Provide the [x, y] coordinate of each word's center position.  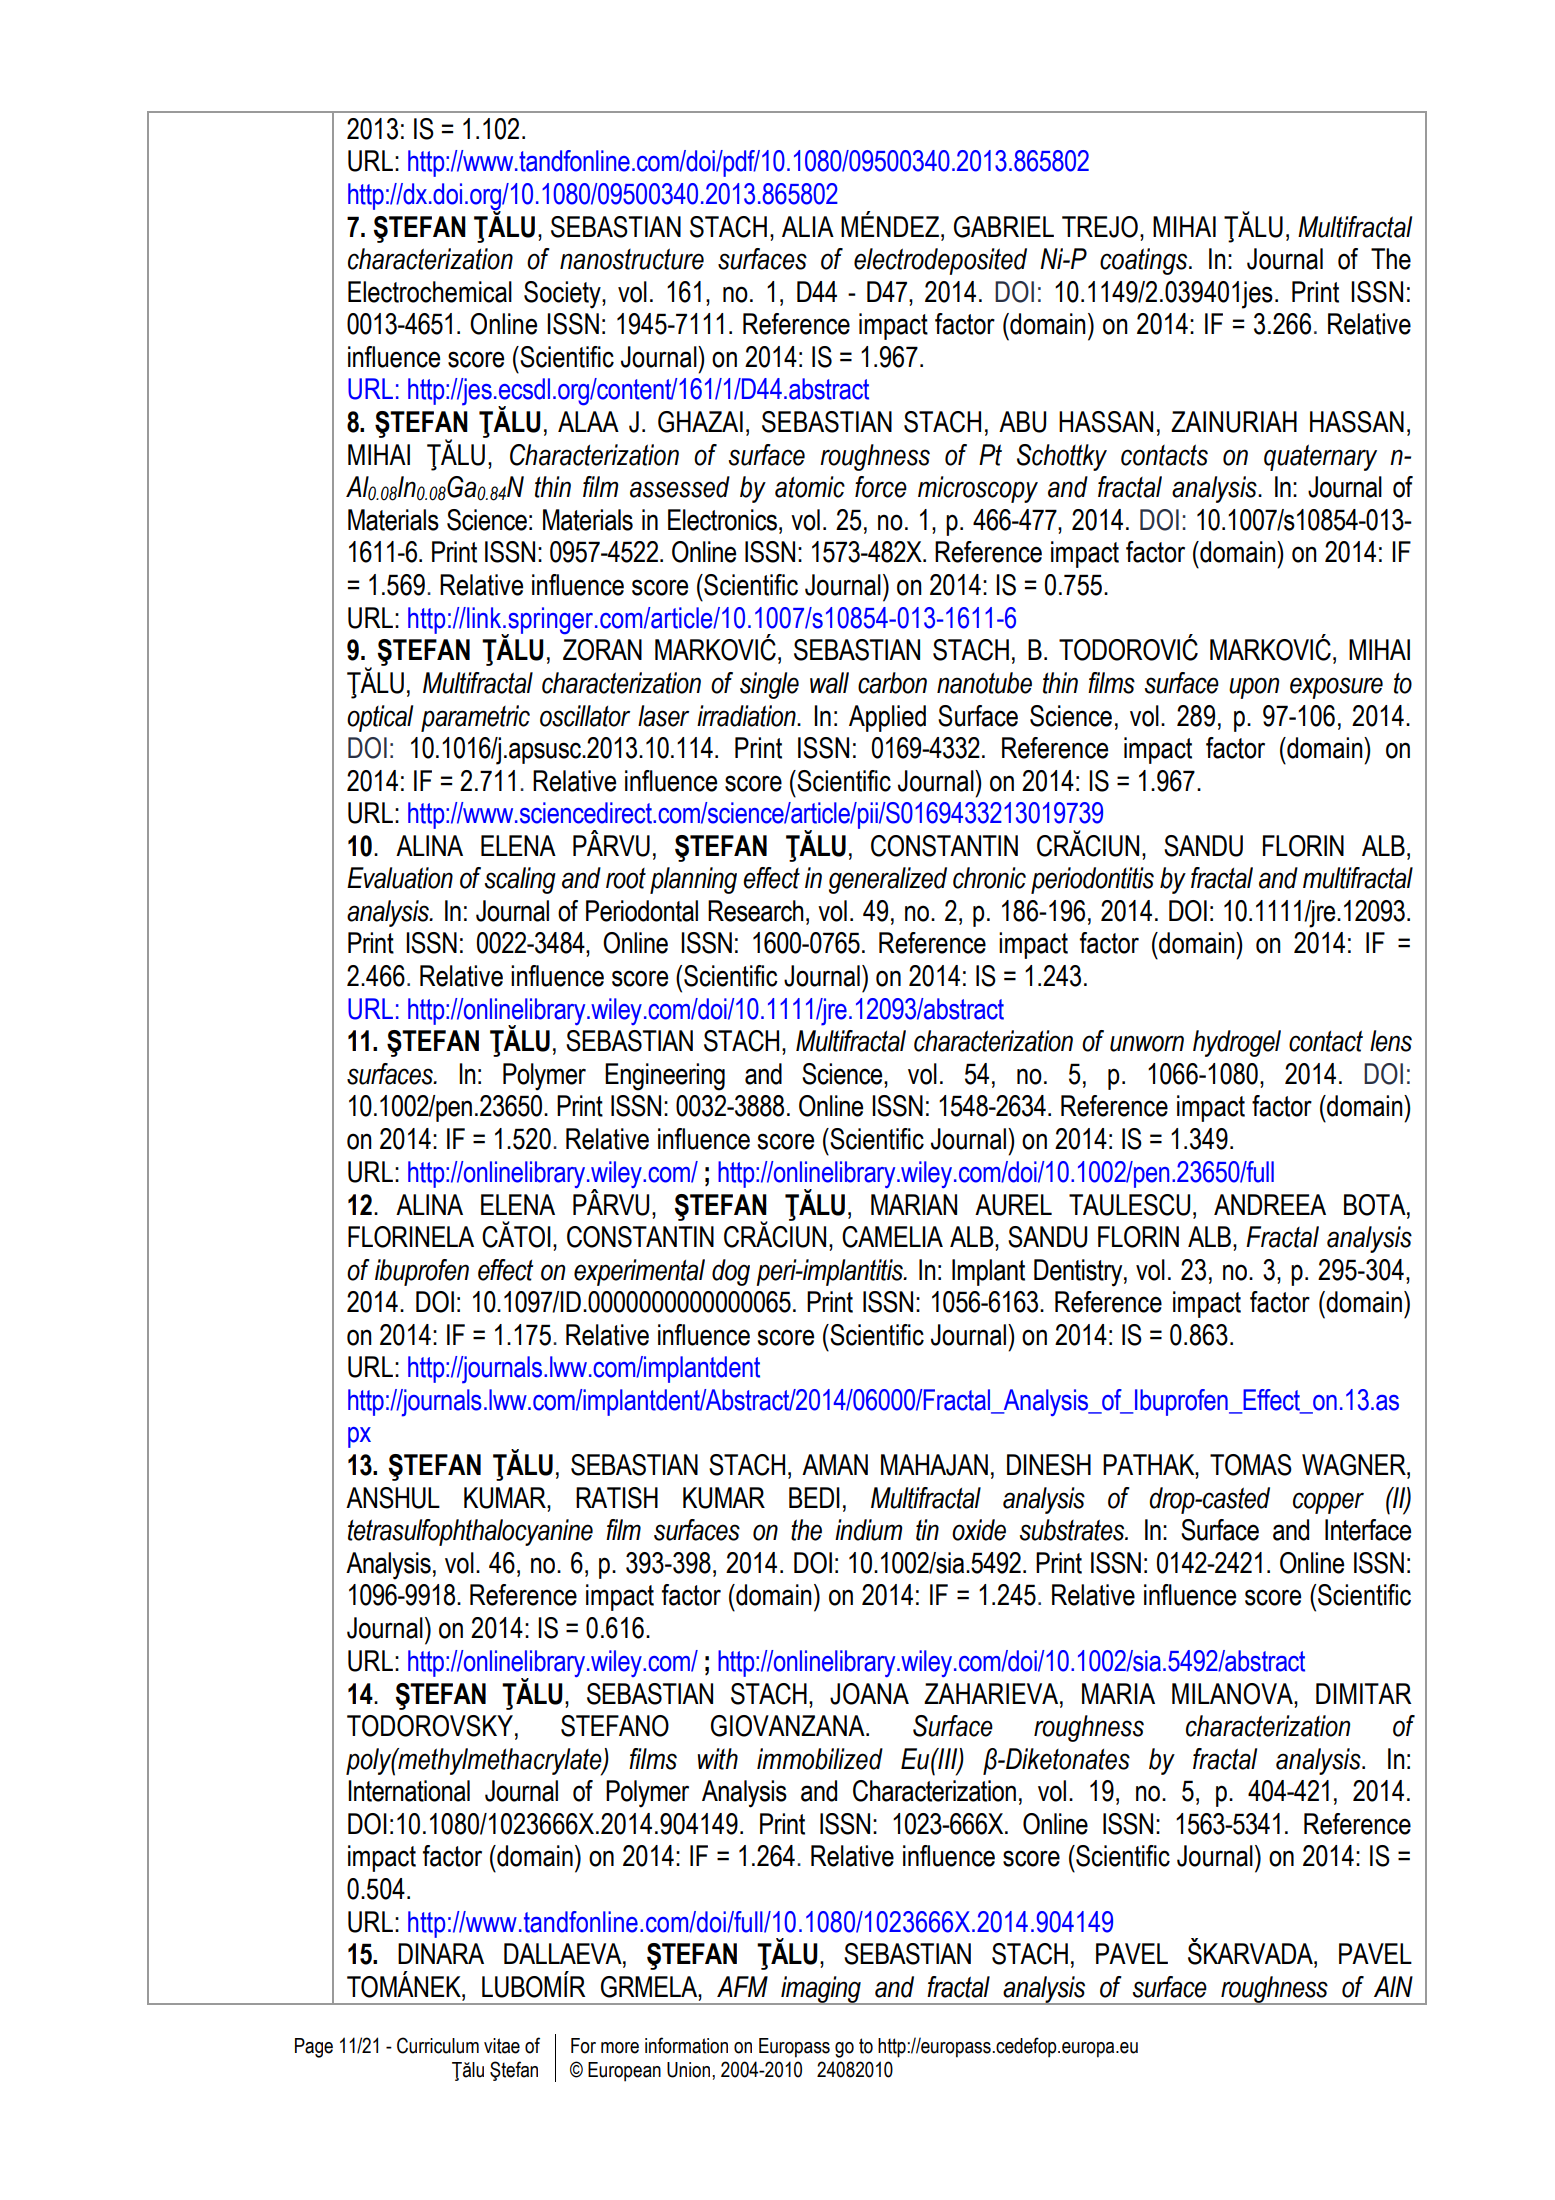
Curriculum [438, 2045]
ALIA [808, 226]
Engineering [665, 1077]
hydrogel [1237, 1043]
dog [731, 1272]
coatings [1145, 261]
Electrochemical [430, 292]
